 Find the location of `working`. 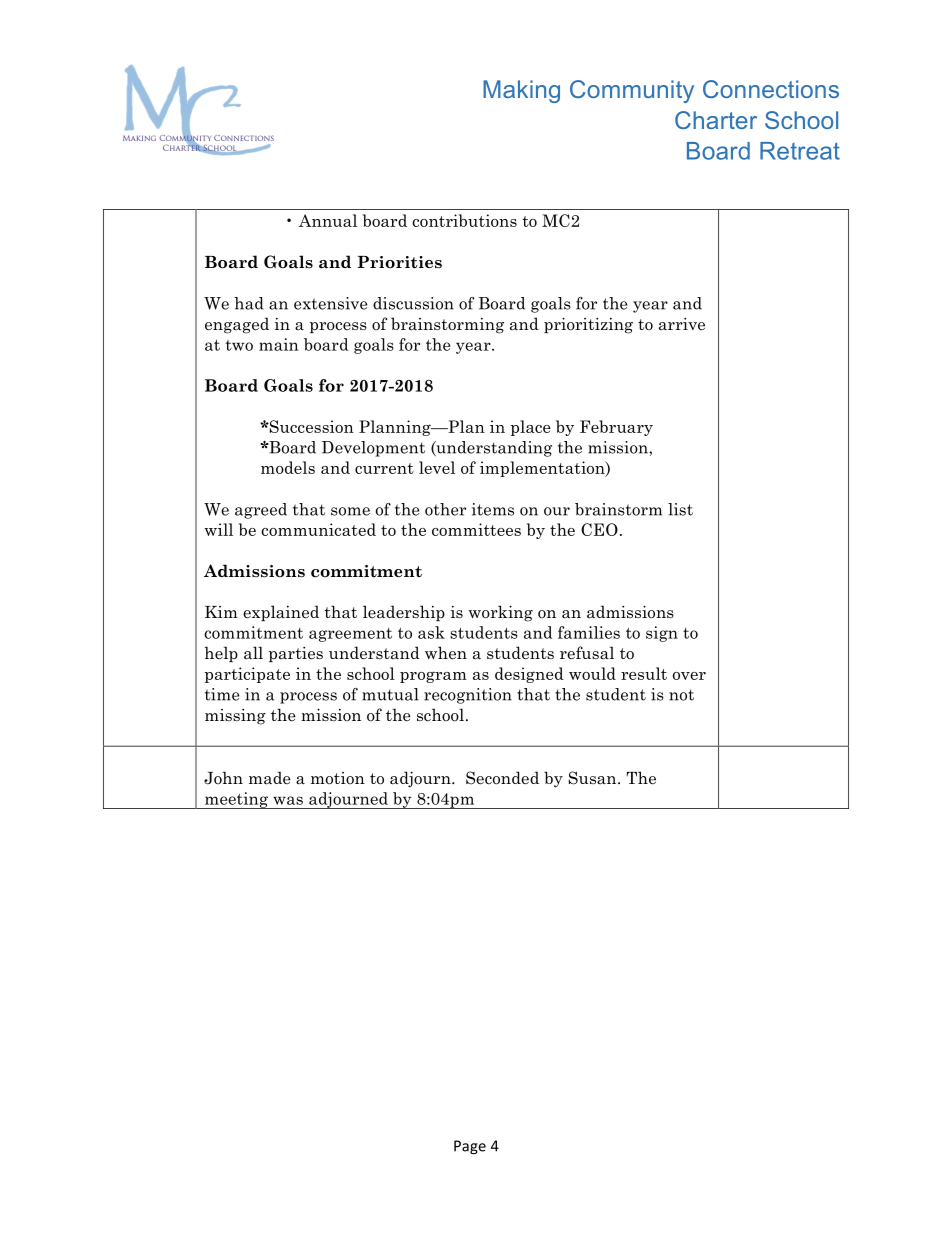

working is located at coordinates (501, 613).
